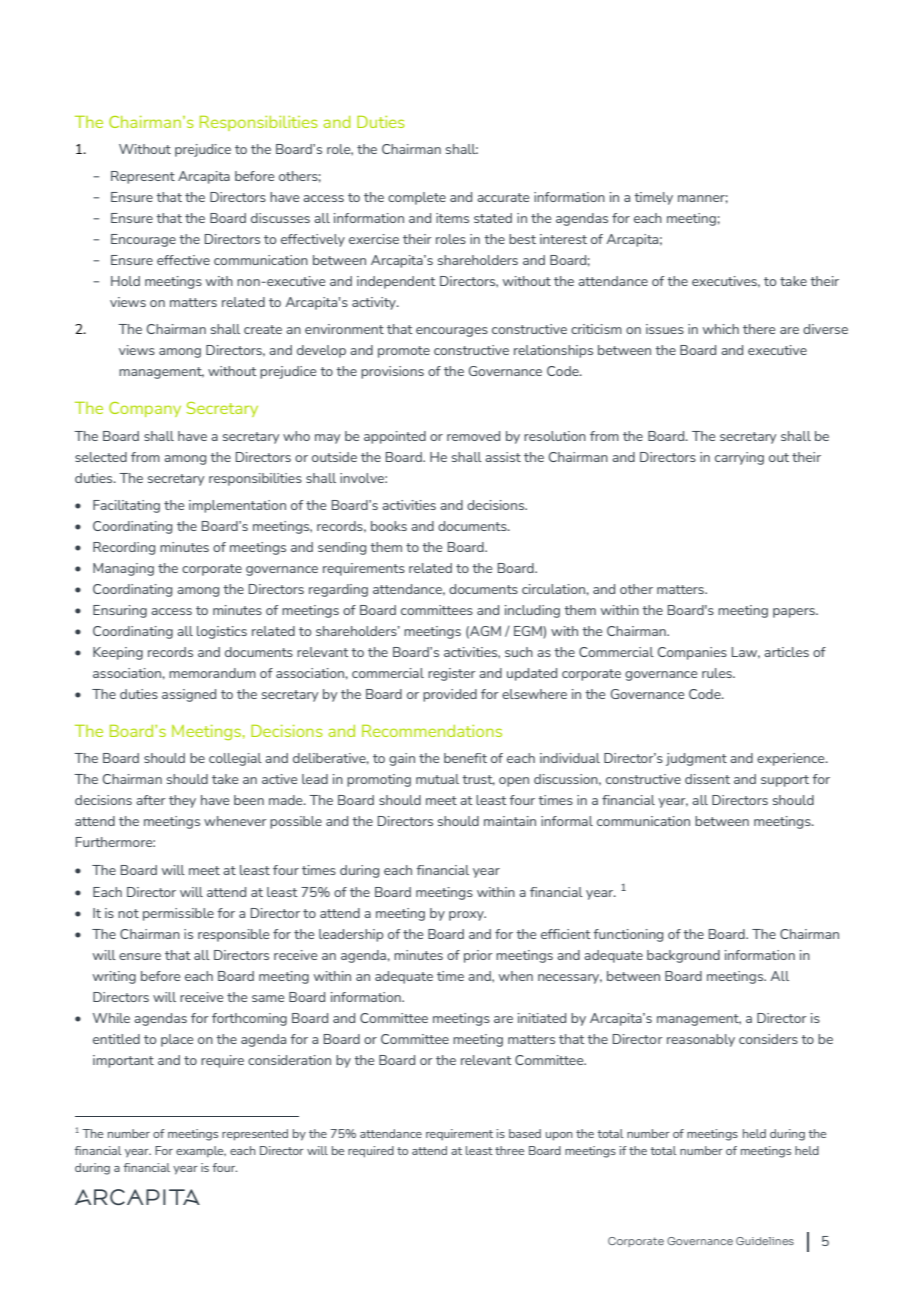  What do you see at coordinates (739, 458) in the image?
I see `carrying` at bounding box center [739, 458].
